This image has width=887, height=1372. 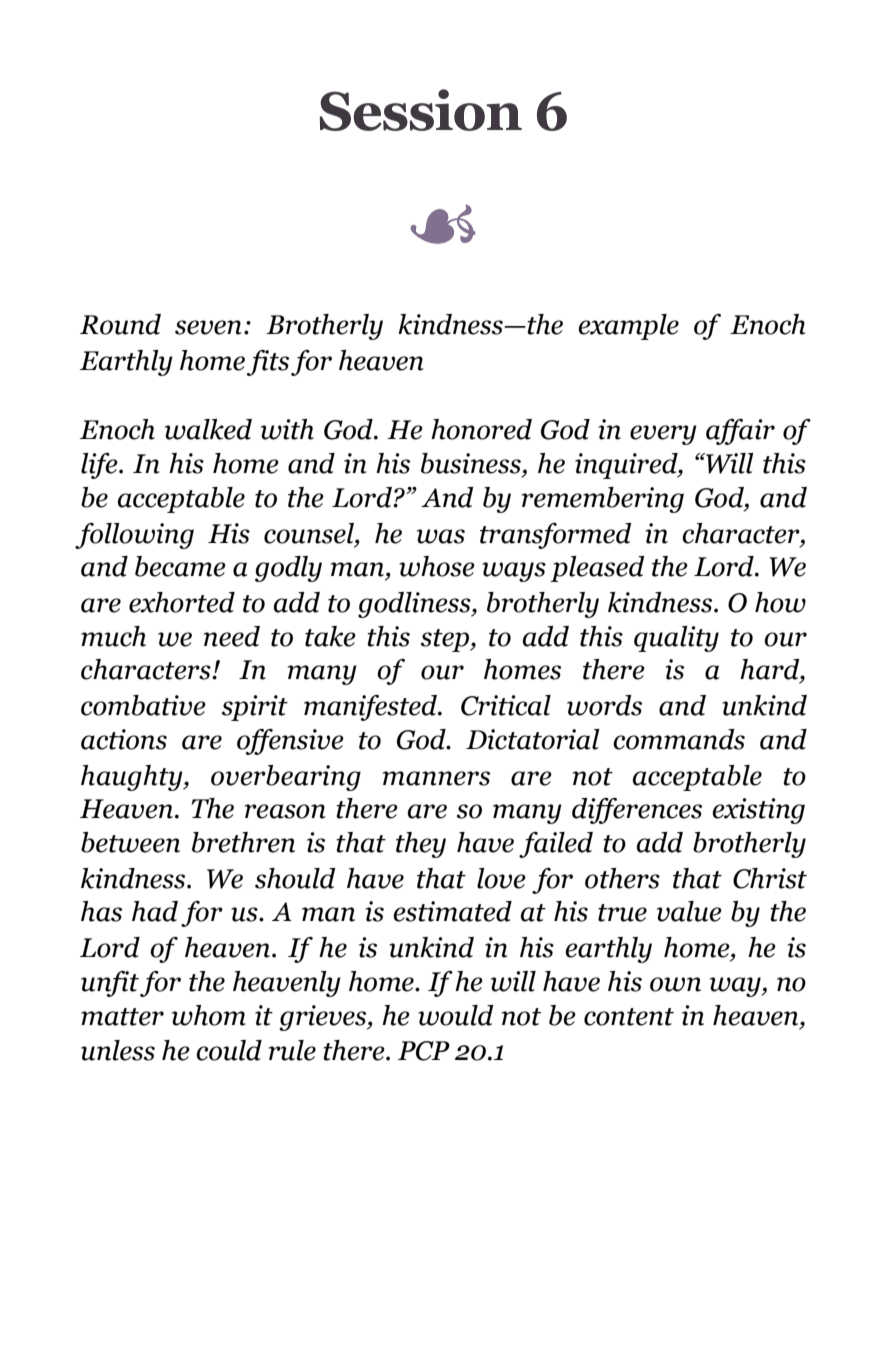 What do you see at coordinates (209, 1015) in the image?
I see `whom` at bounding box center [209, 1015].
